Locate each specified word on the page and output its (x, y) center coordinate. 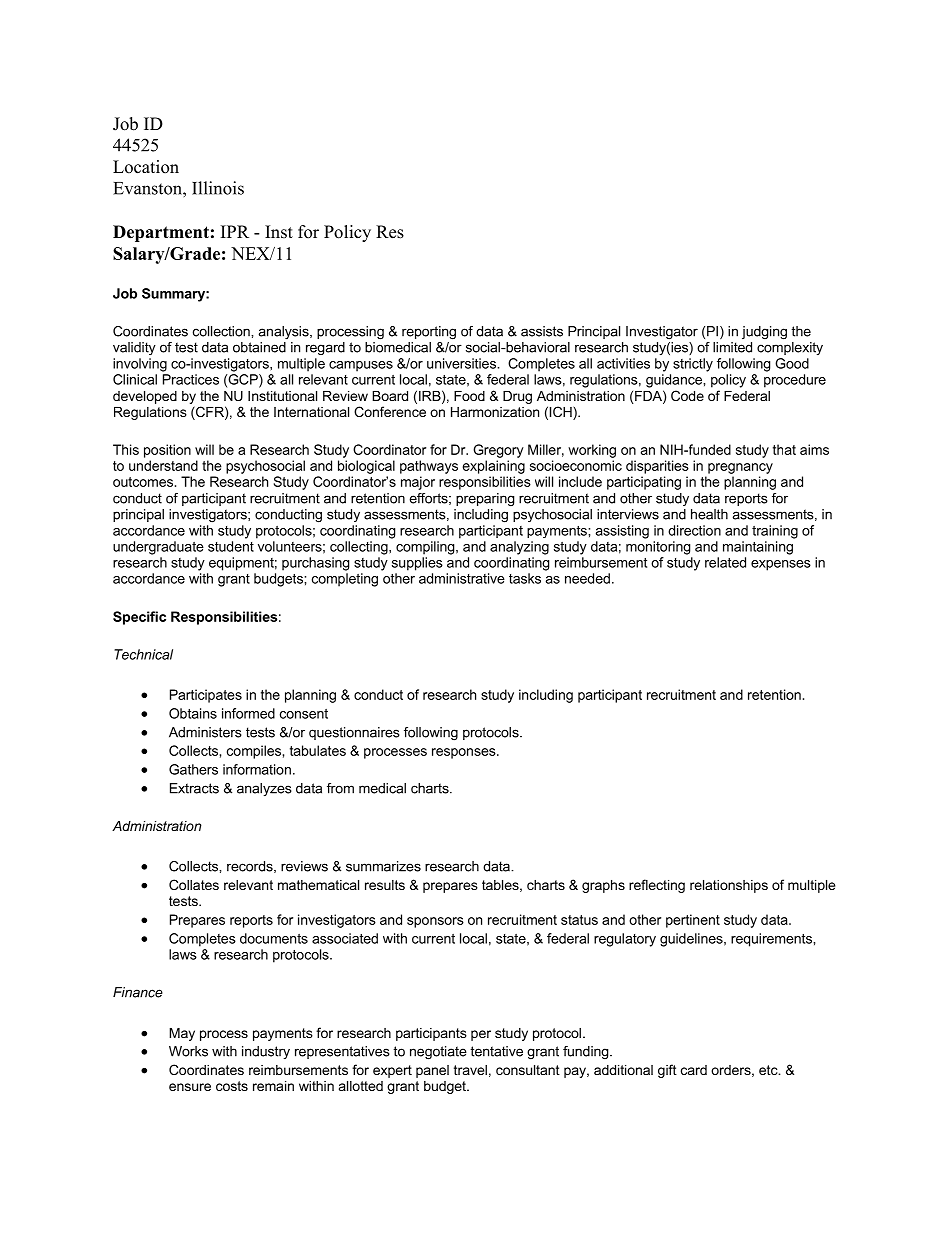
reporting (429, 333)
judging (764, 333)
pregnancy (740, 468)
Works (188, 1051)
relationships (729, 886)
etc (769, 1070)
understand (163, 465)
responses (465, 753)
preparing (485, 499)
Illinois (218, 188)
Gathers (193, 769)
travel (470, 1070)
